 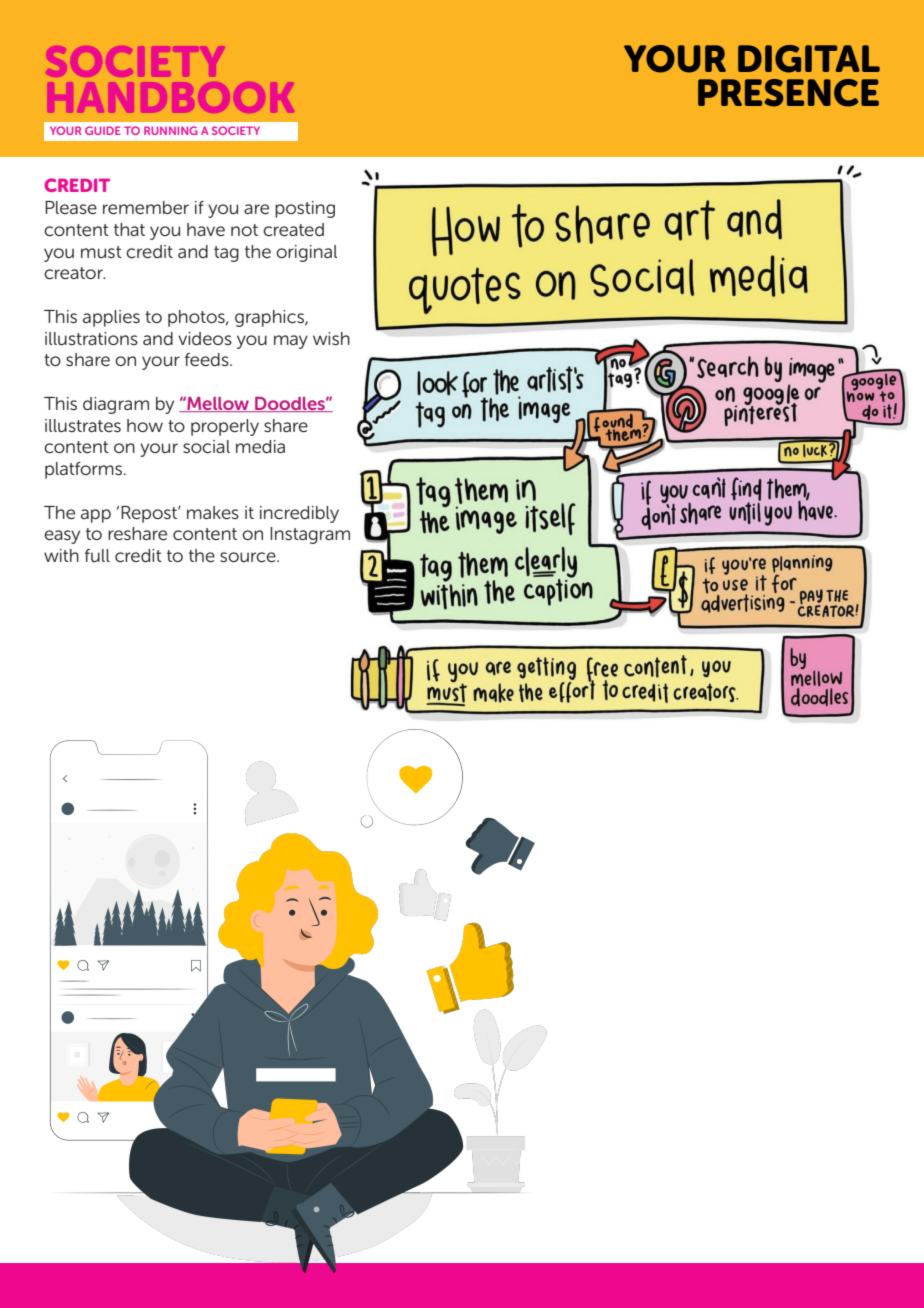 What do you see at coordinates (291, 342) in the screenshot?
I see `may` at bounding box center [291, 342].
